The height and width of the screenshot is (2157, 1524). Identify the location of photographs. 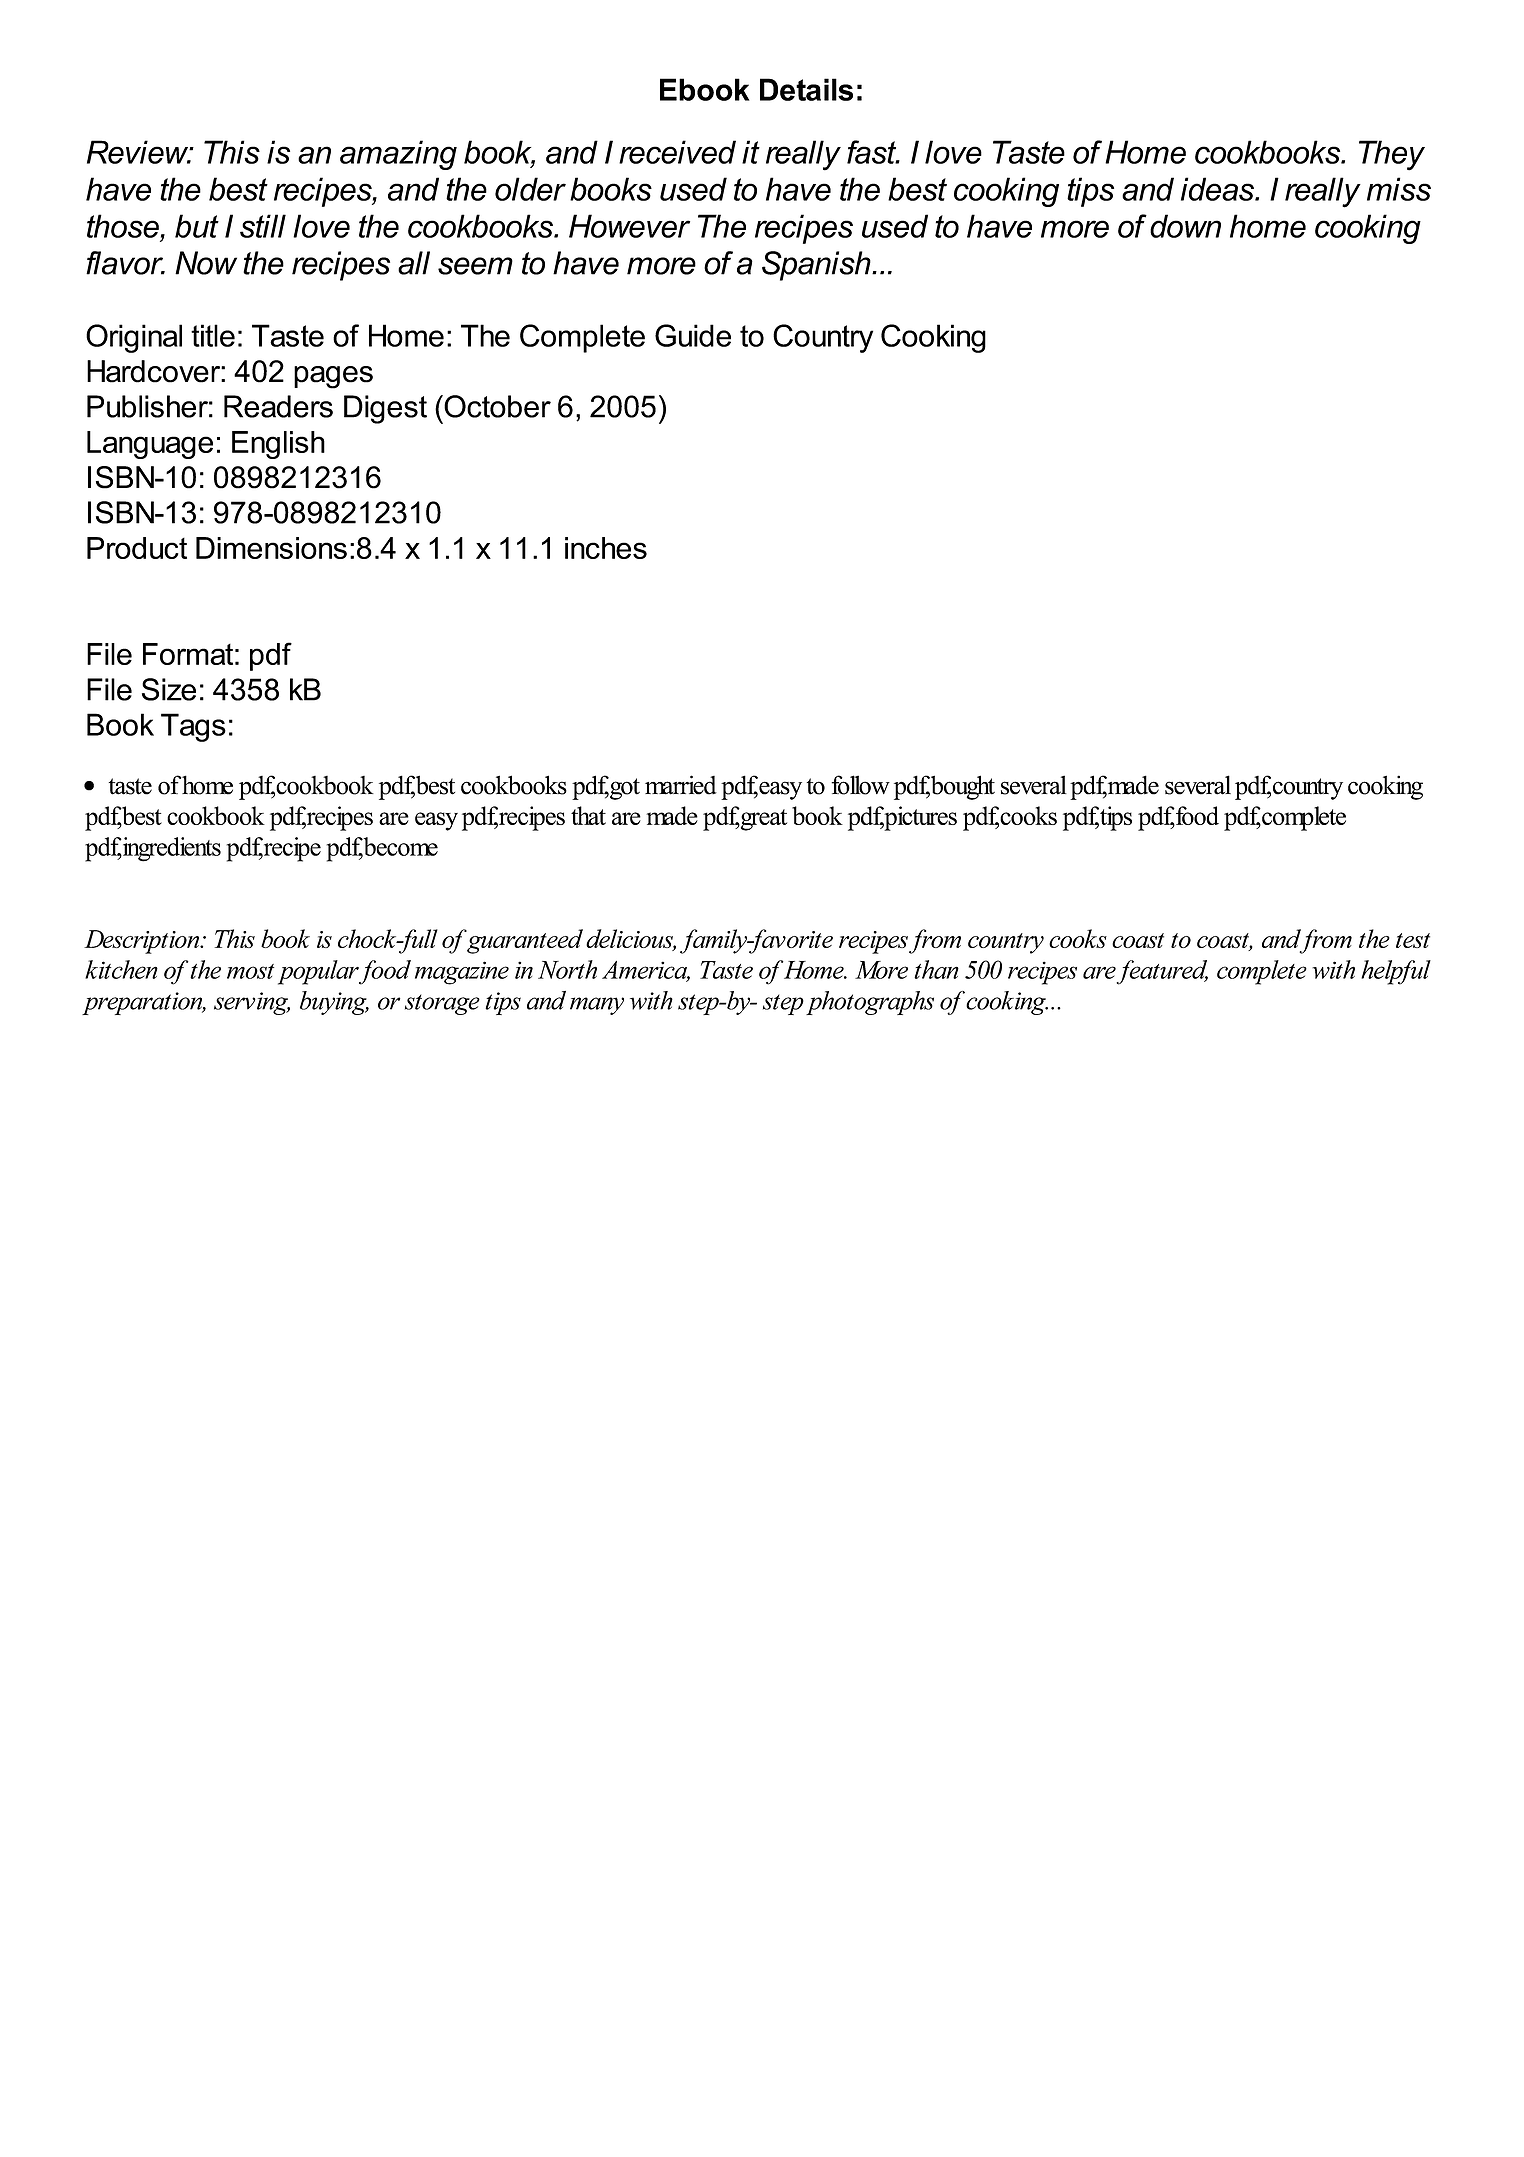
(870, 1003).
